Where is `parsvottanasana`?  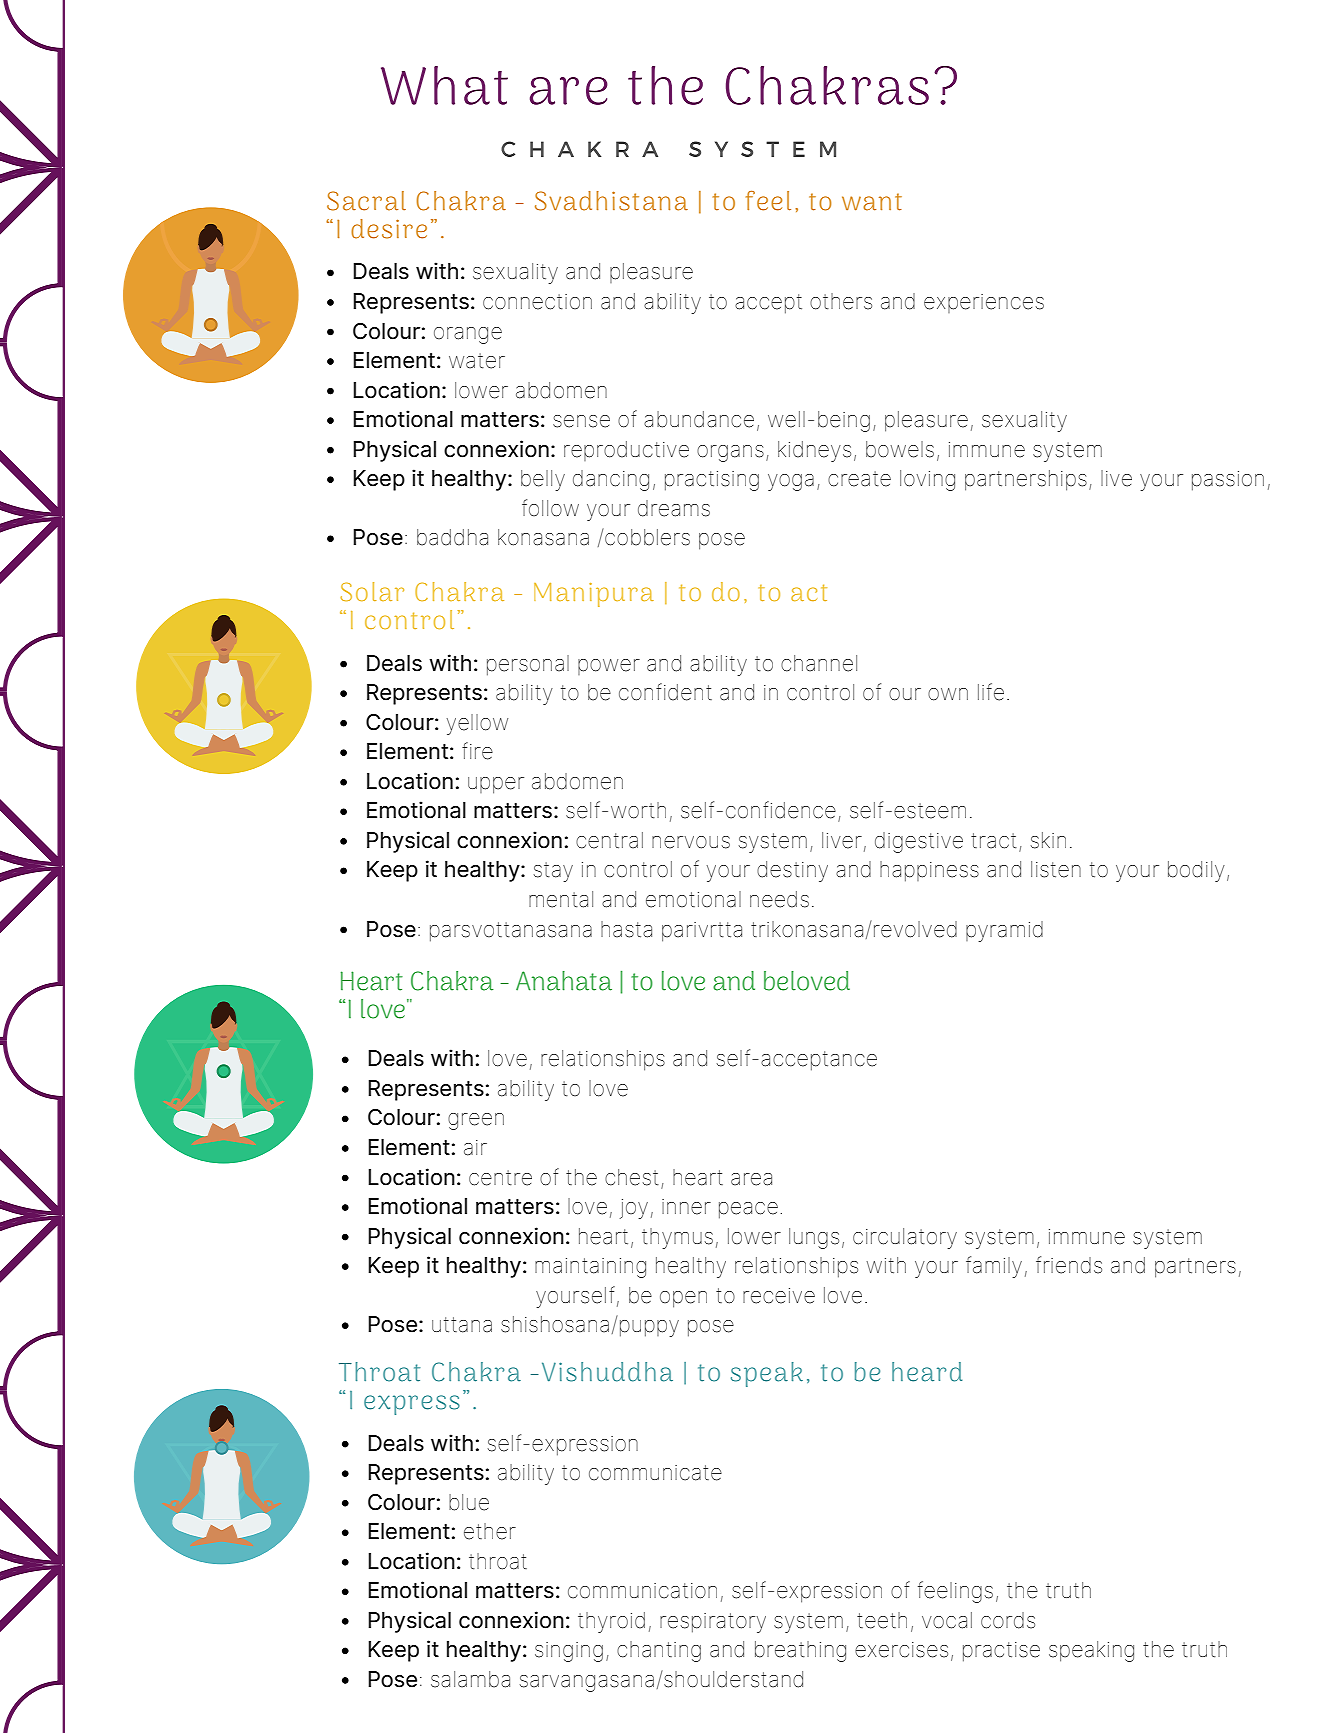
parsvottanasana is located at coordinates (511, 932).
